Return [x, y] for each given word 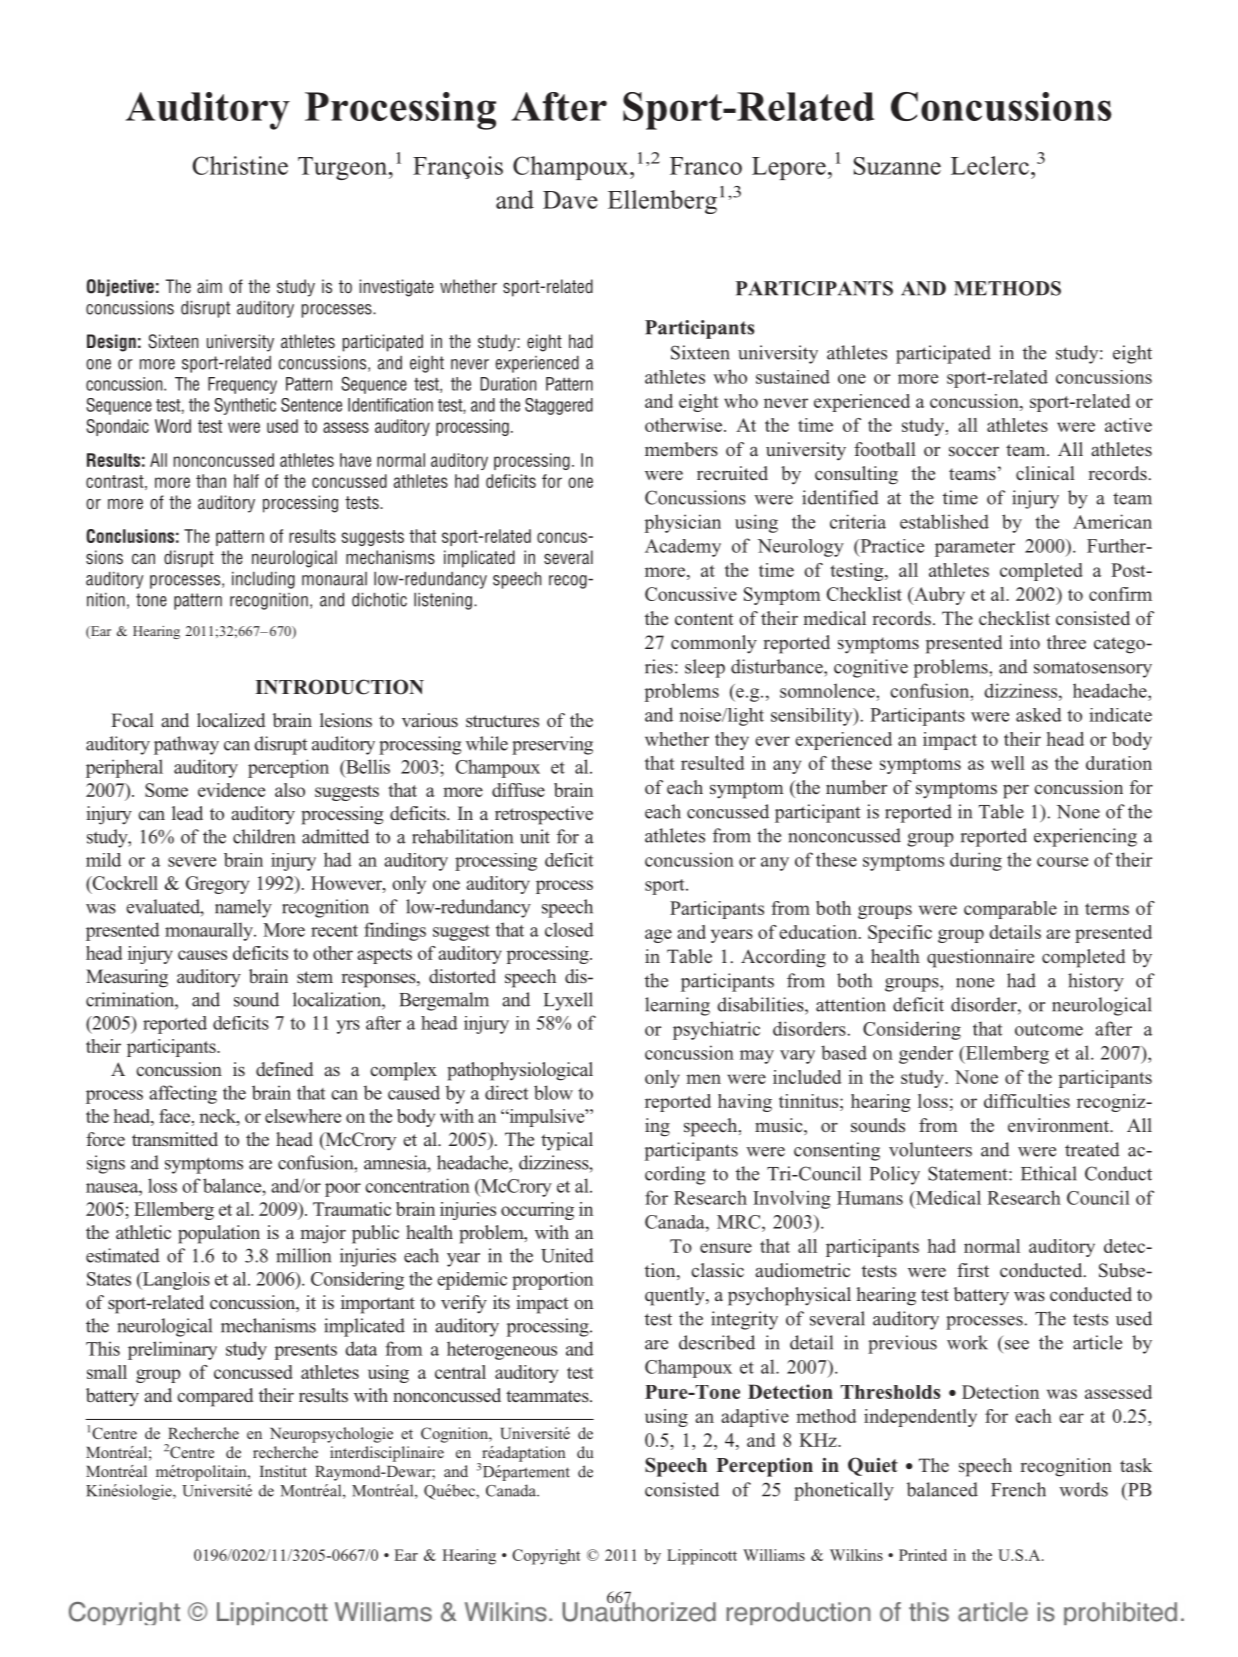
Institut [283, 1471]
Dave [570, 200]
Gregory [217, 885]
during [976, 861]
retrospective [544, 815]
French [1018, 1489]
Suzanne [897, 166]
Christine [240, 165]
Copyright [546, 1557]
